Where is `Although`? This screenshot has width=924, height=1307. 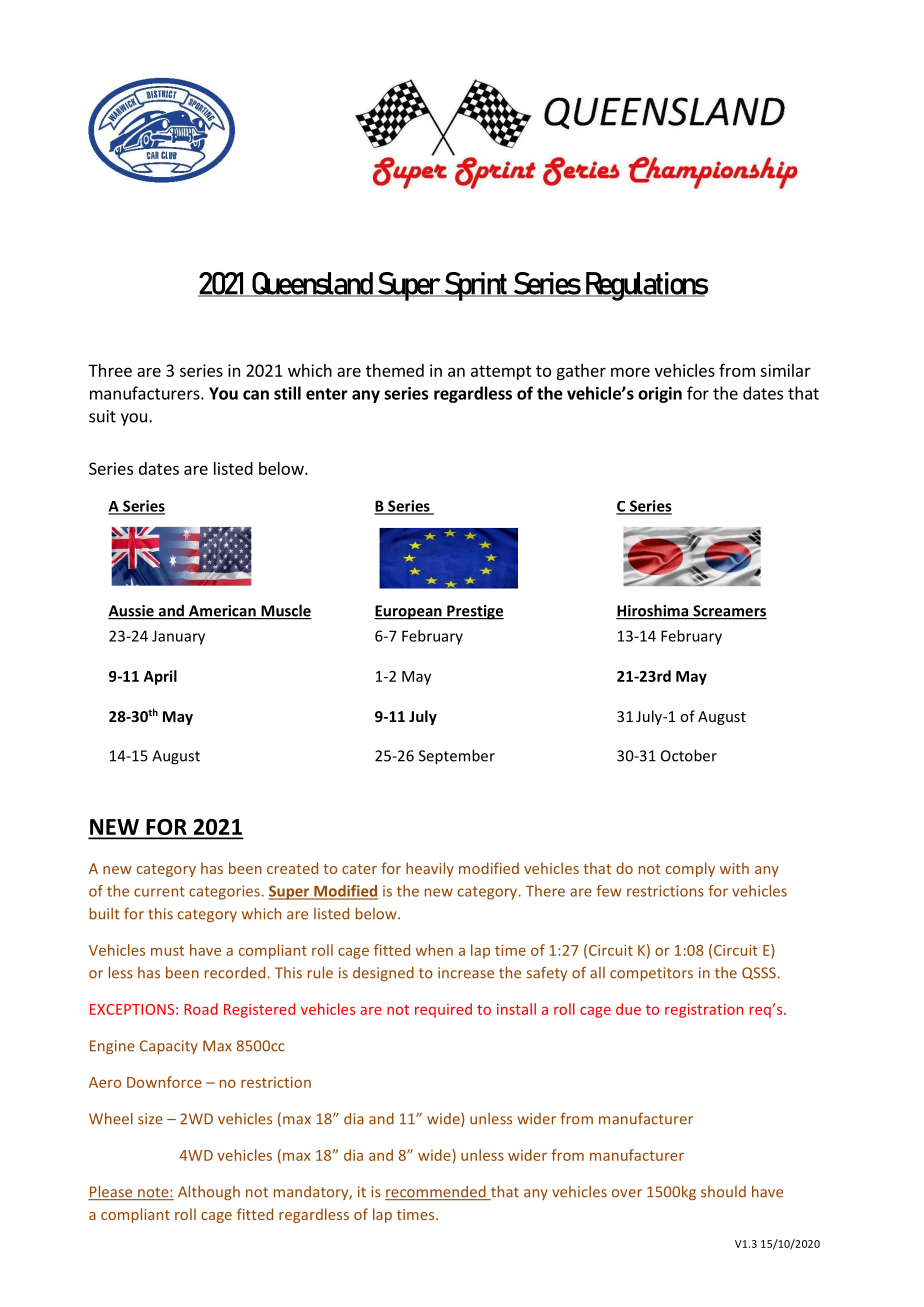 Although is located at coordinates (209, 1192).
